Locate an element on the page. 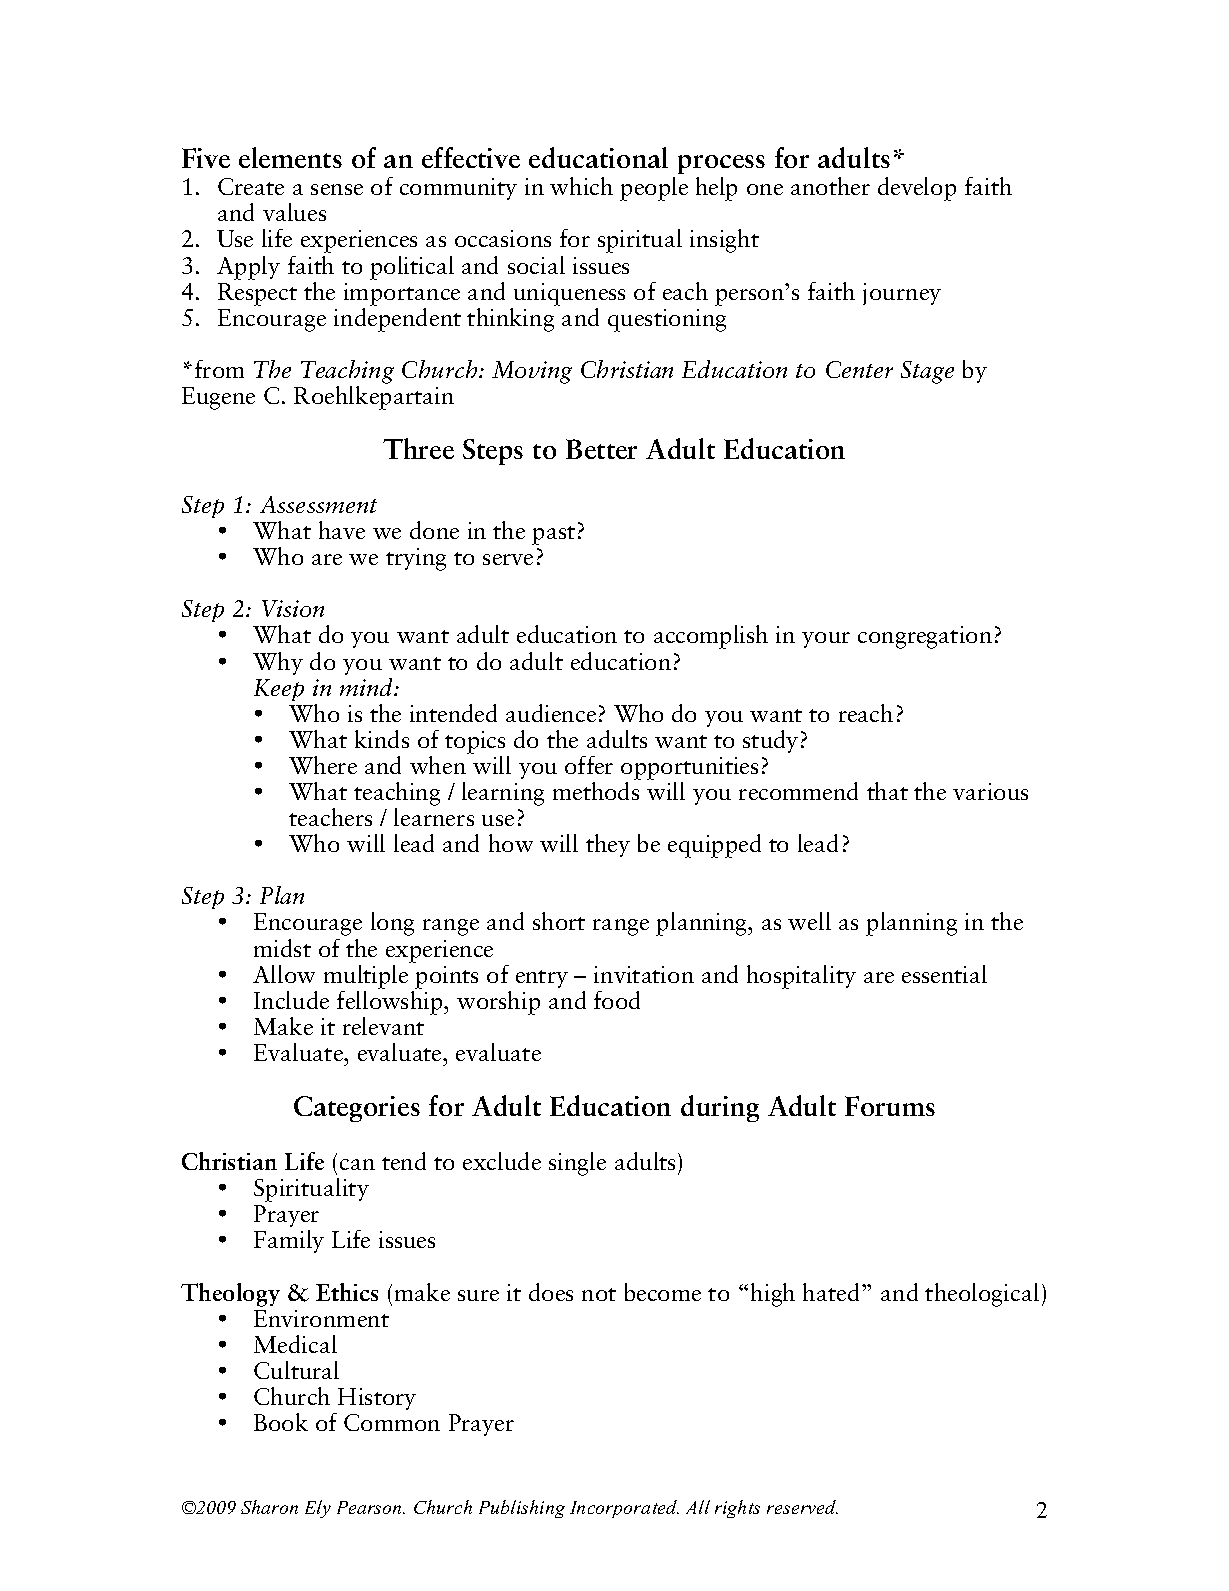  values is located at coordinates (294, 212).
